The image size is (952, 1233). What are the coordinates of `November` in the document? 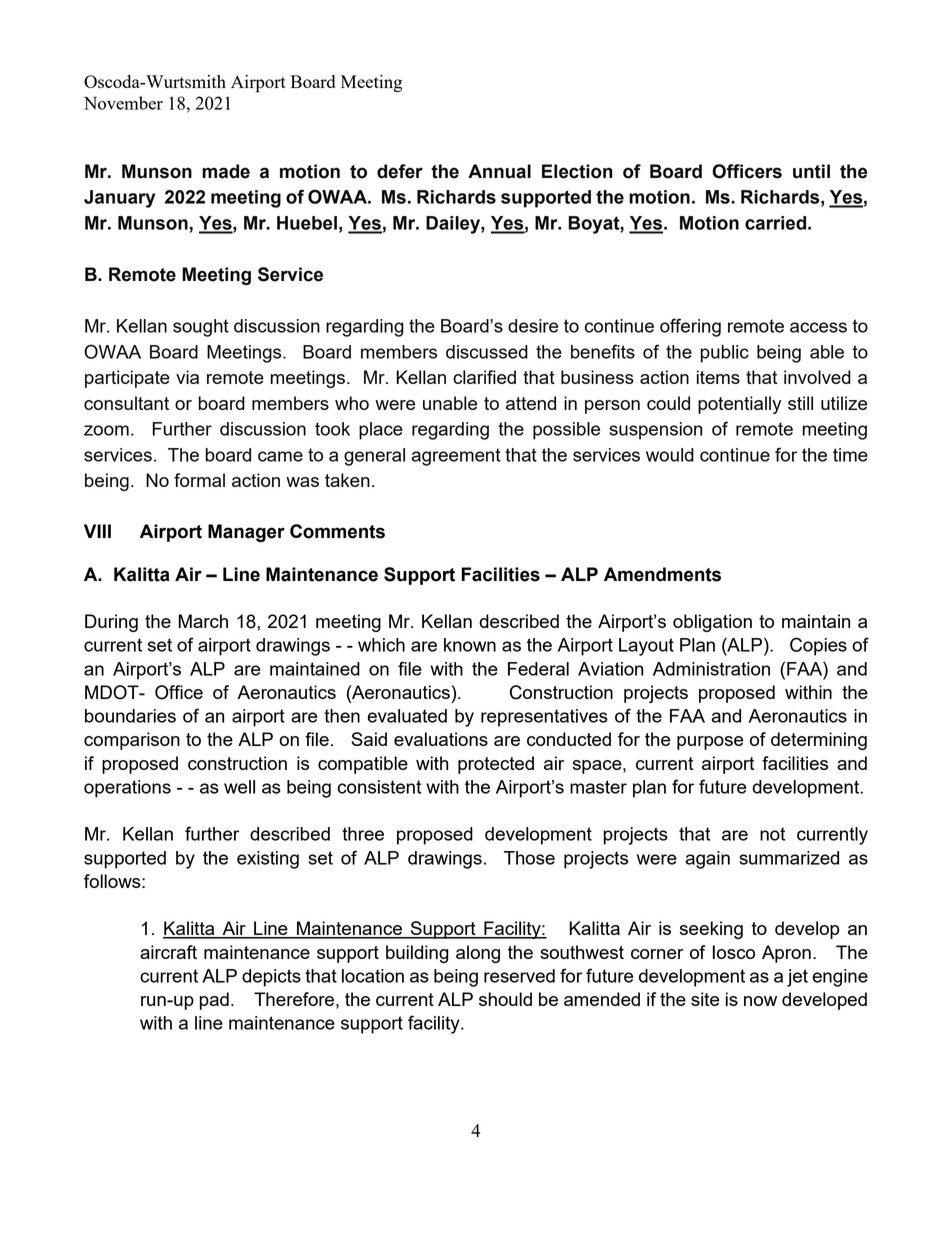 It's located at (123, 103).
